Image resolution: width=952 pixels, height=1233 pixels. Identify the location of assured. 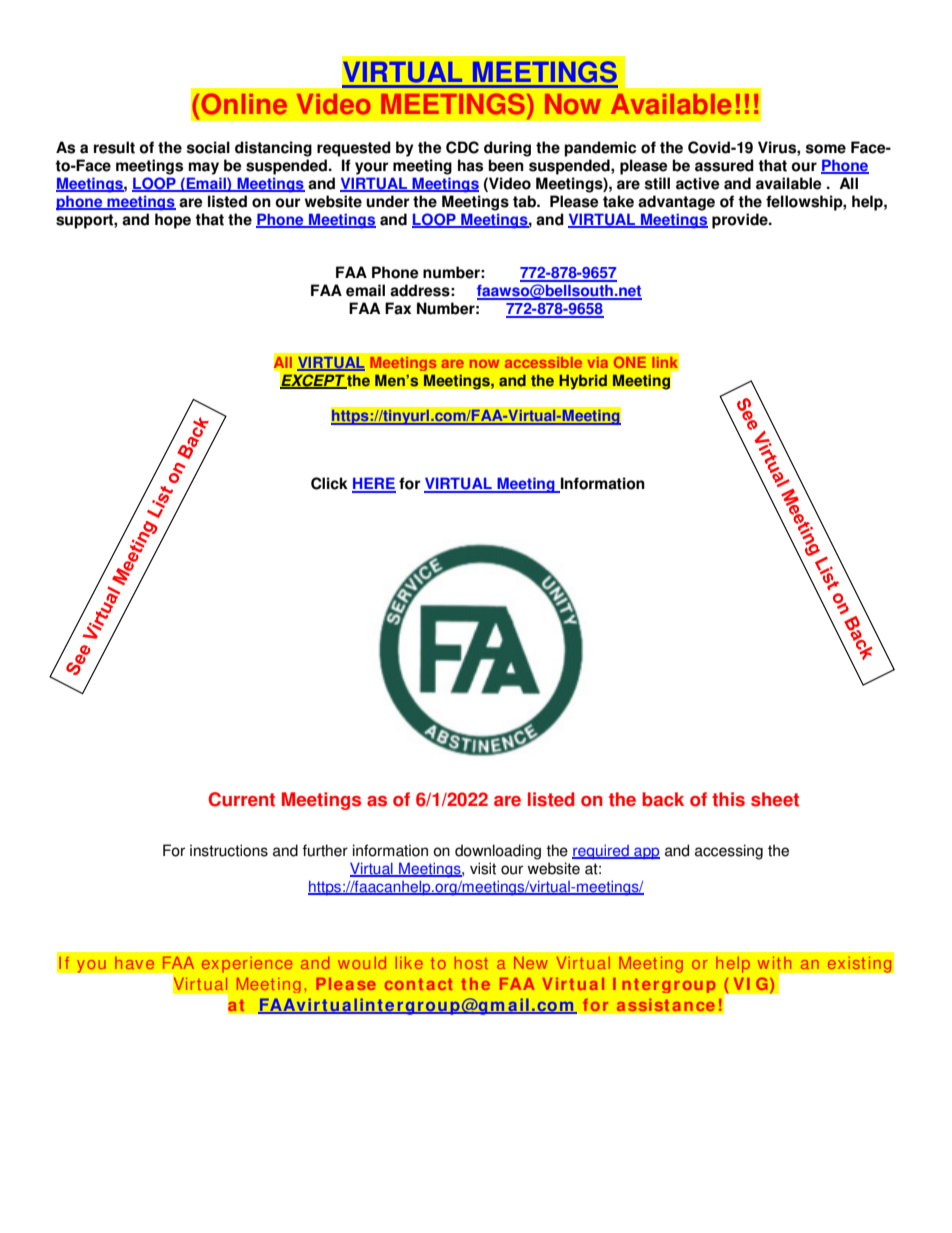
(724, 165).
